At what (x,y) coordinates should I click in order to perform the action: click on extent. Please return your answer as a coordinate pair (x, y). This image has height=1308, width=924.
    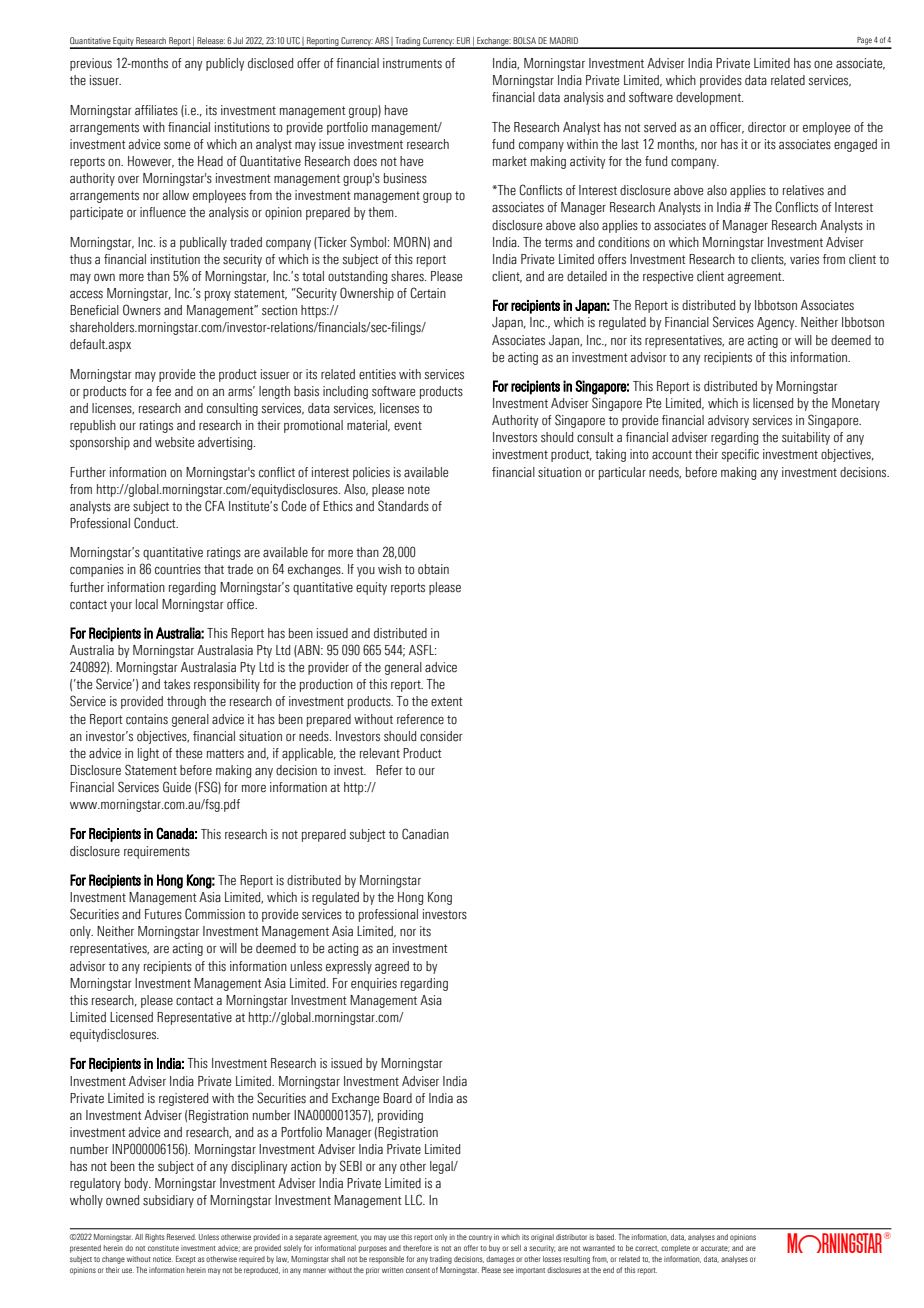
    Looking at the image, I should click on (446, 702).
